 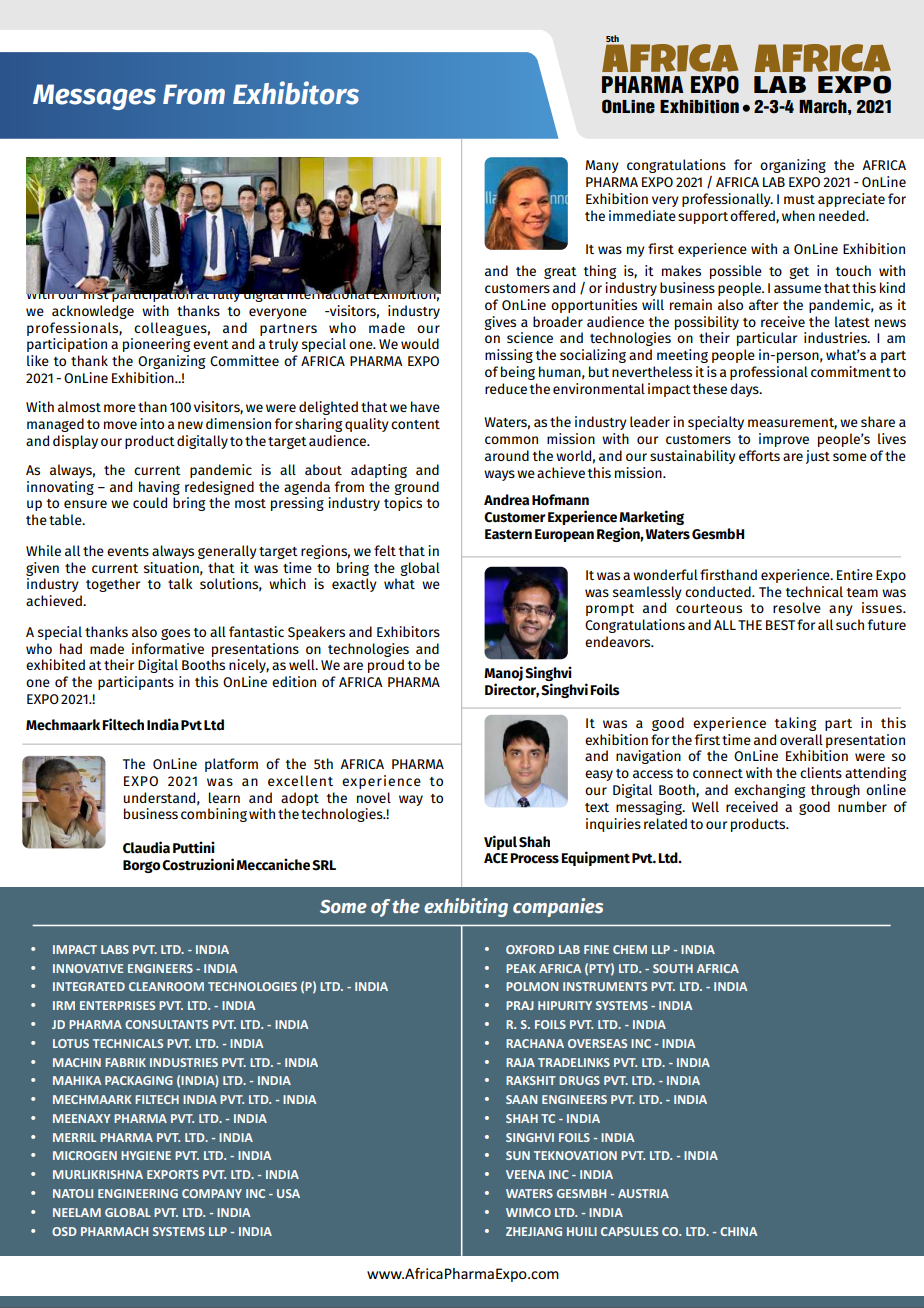 I want to click on informative, so click(x=168, y=648).
